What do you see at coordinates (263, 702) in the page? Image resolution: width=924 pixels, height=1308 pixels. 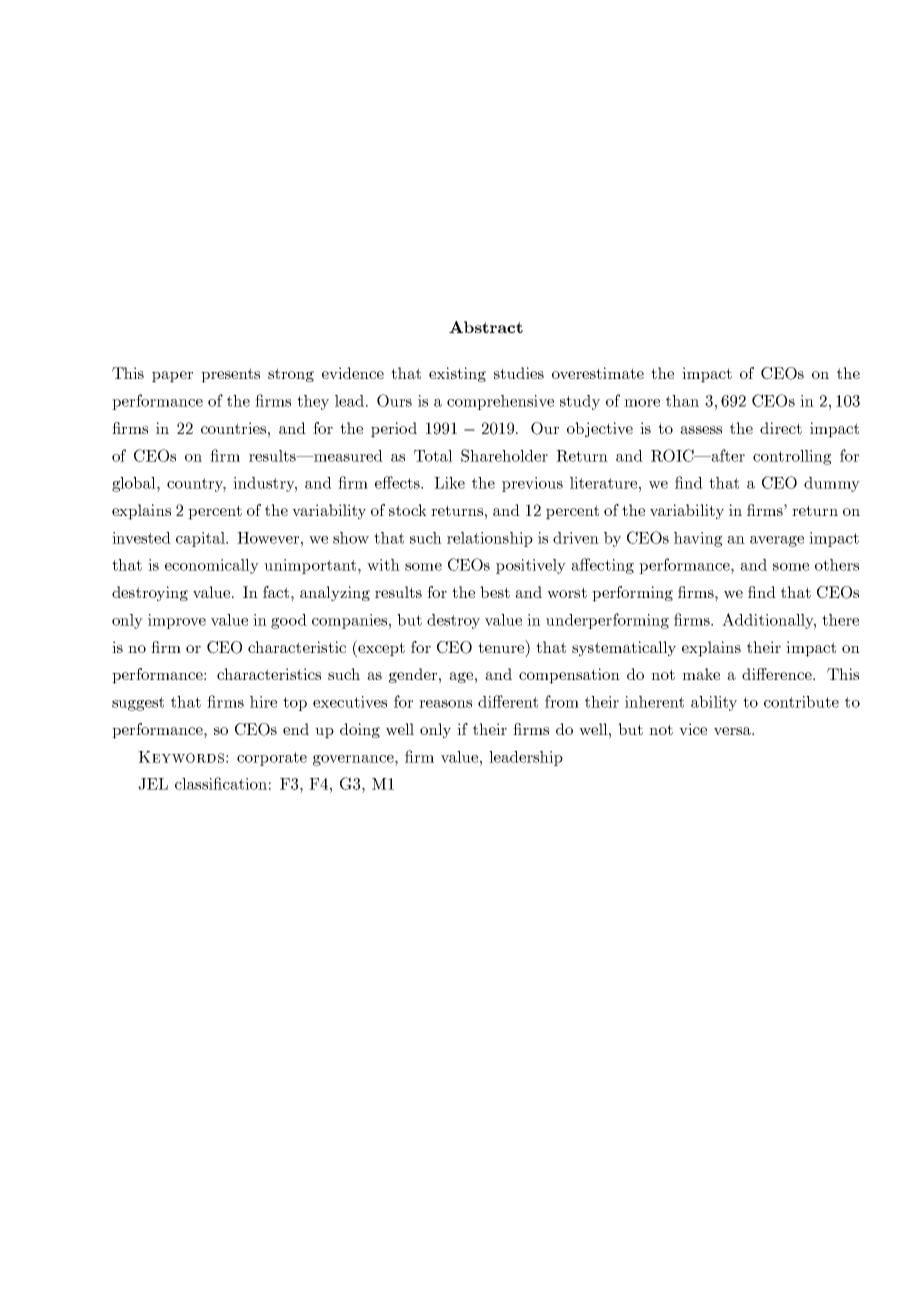 I see `hire` at bounding box center [263, 702].
